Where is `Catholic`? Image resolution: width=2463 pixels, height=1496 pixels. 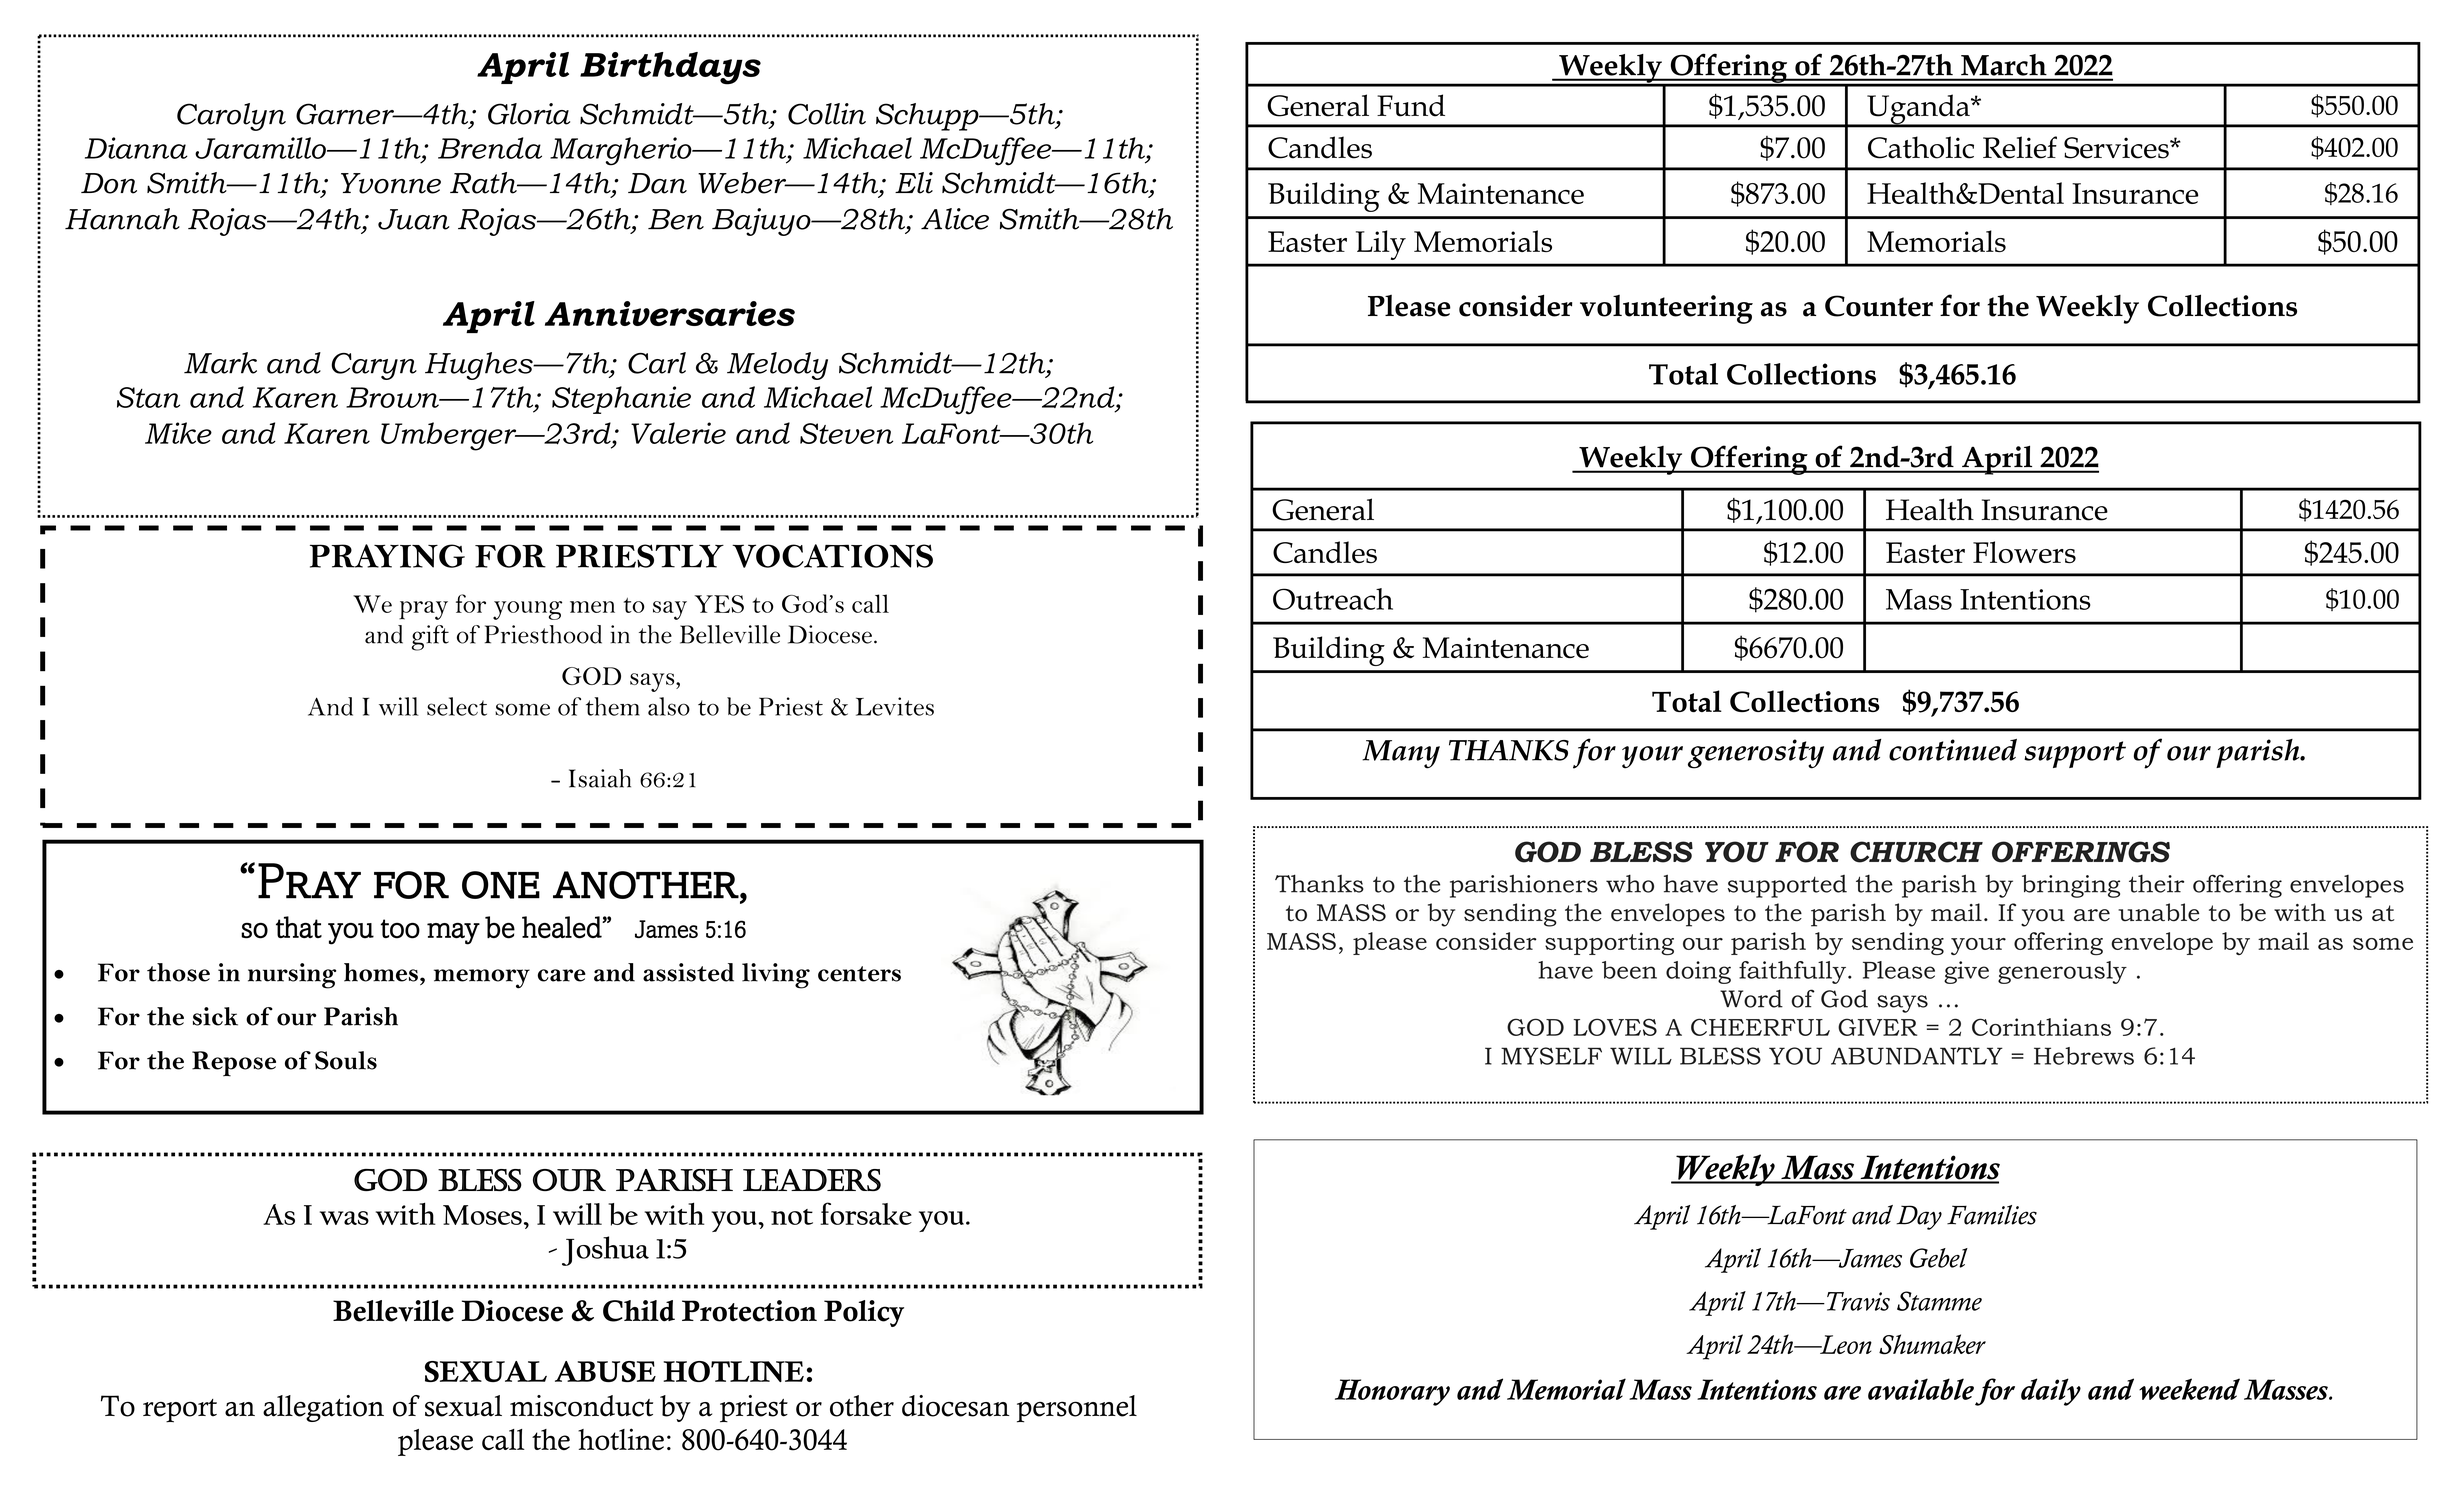
Catholic is located at coordinates (1921, 147).
